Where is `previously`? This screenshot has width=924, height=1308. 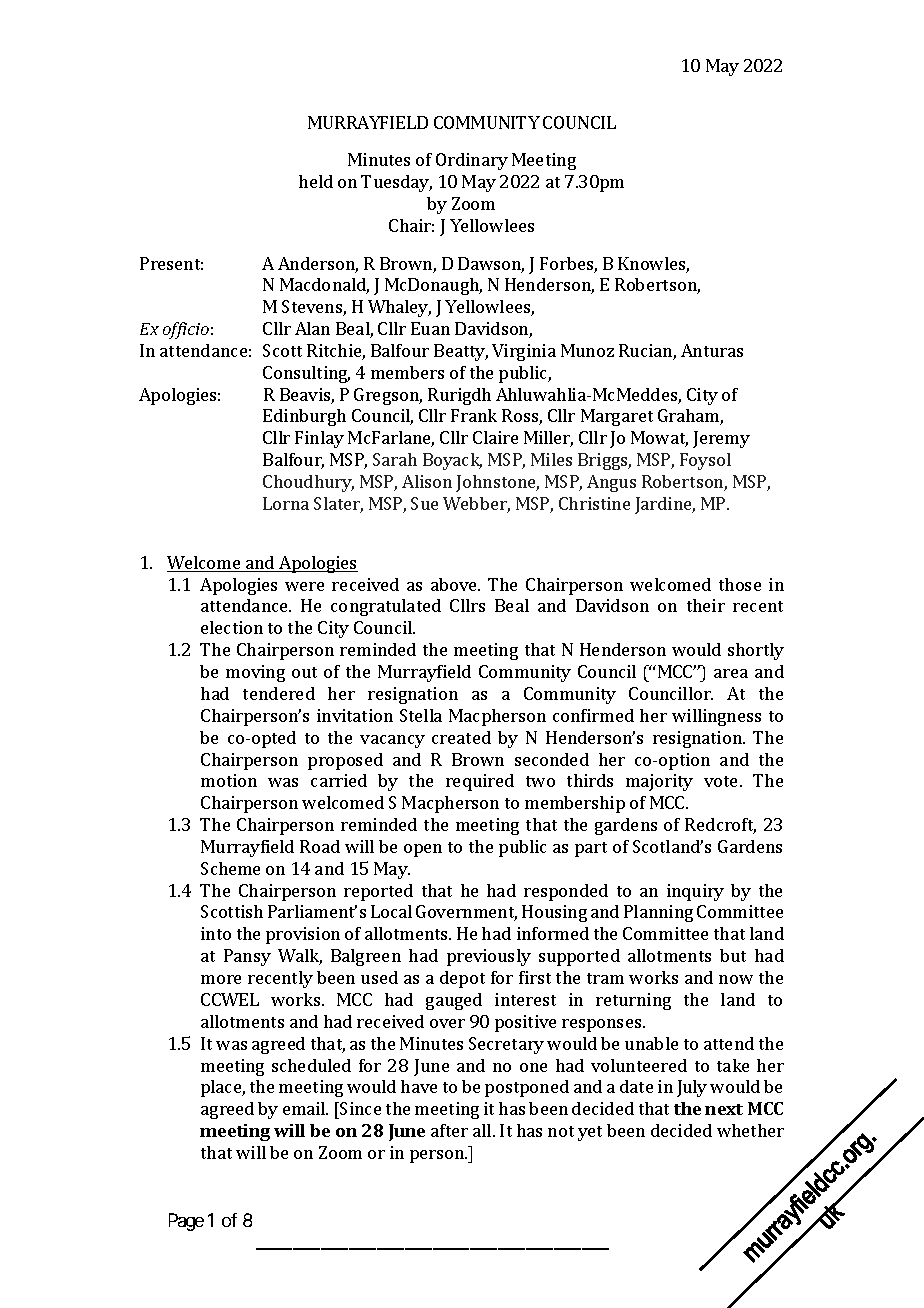
previously is located at coordinates (489, 957).
